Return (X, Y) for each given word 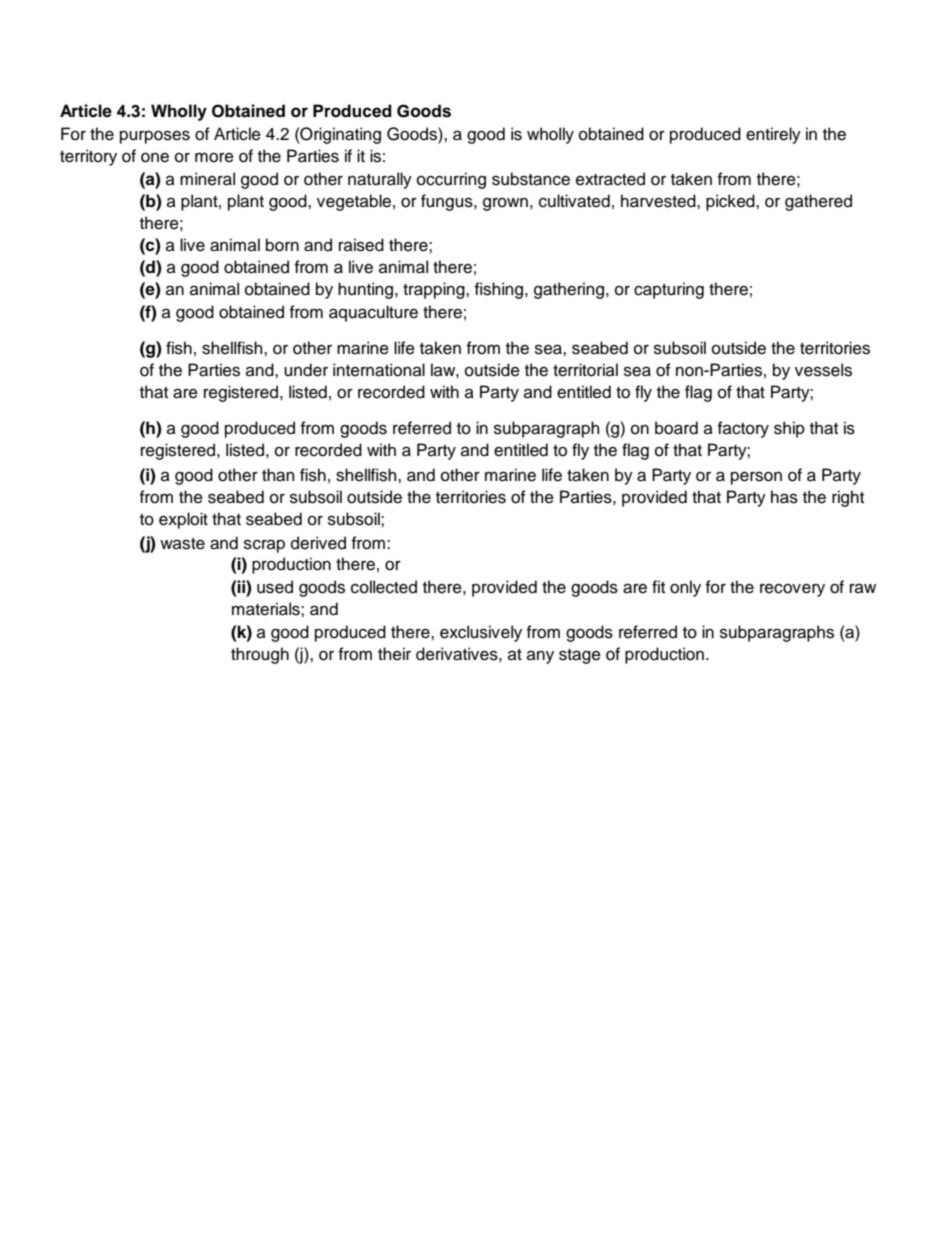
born (282, 245)
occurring (451, 180)
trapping (435, 290)
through (260, 655)
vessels (823, 370)
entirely (773, 135)
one (155, 157)
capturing (669, 290)
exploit (183, 520)
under (306, 370)
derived (318, 543)
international (379, 370)
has (784, 497)
